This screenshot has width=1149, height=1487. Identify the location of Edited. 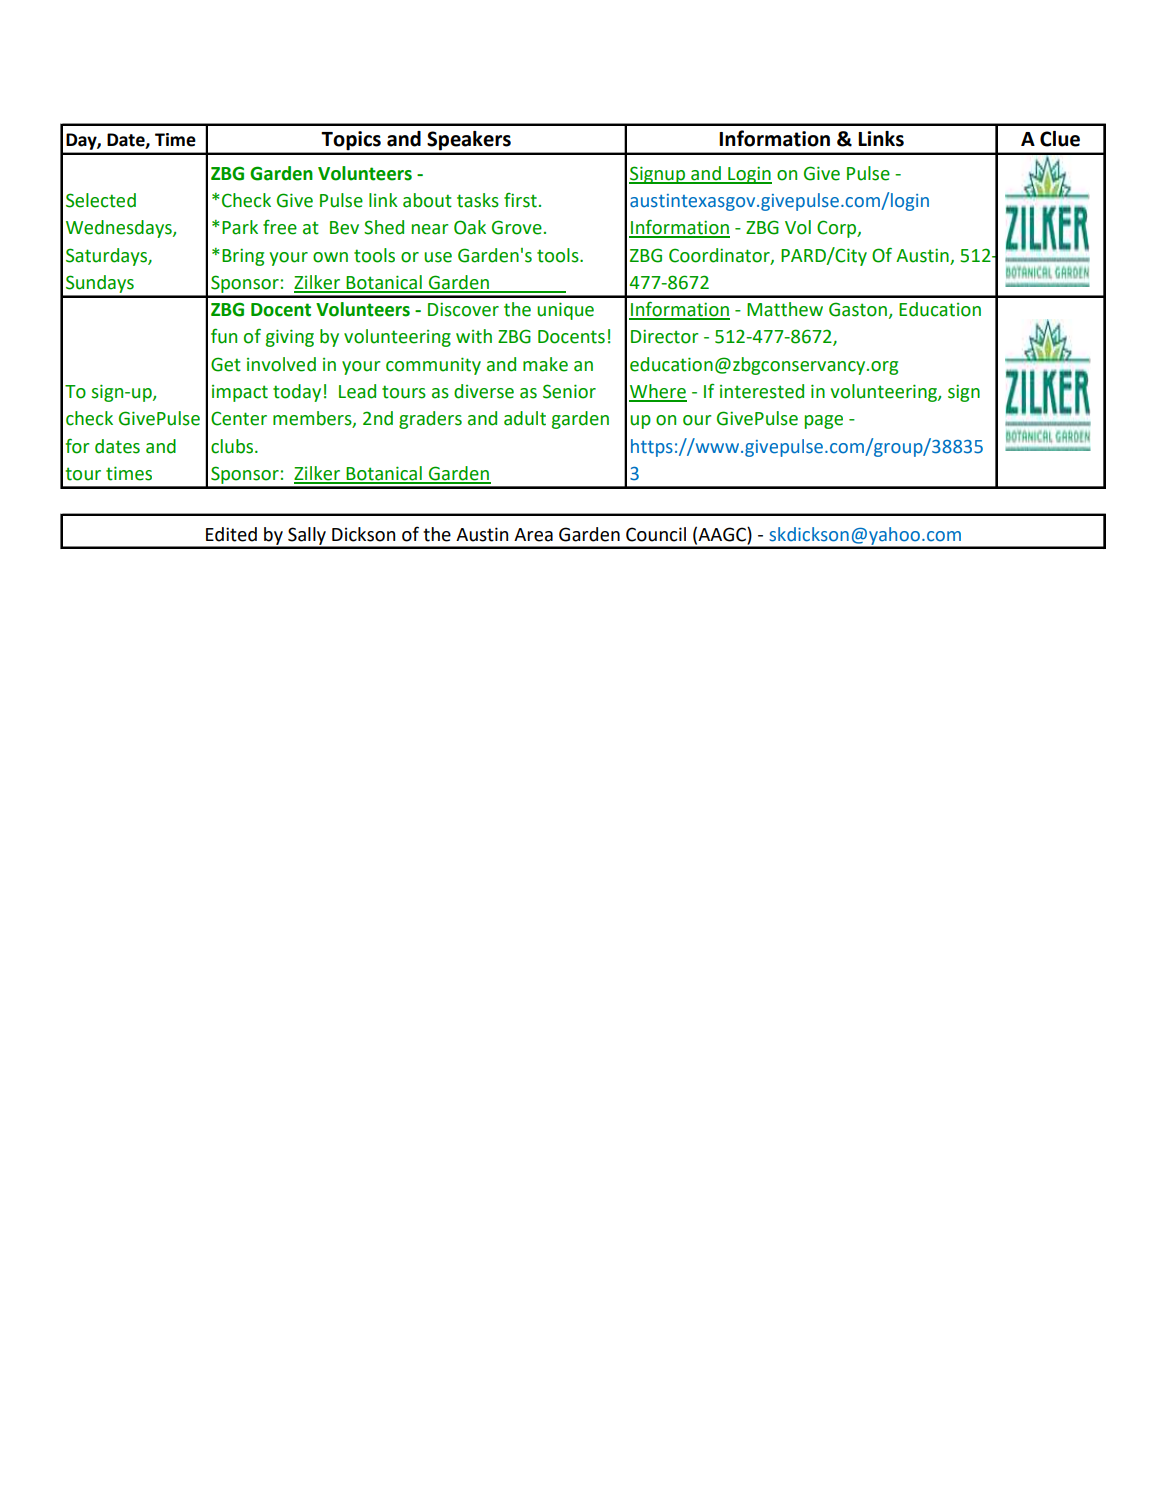
(231, 534).
